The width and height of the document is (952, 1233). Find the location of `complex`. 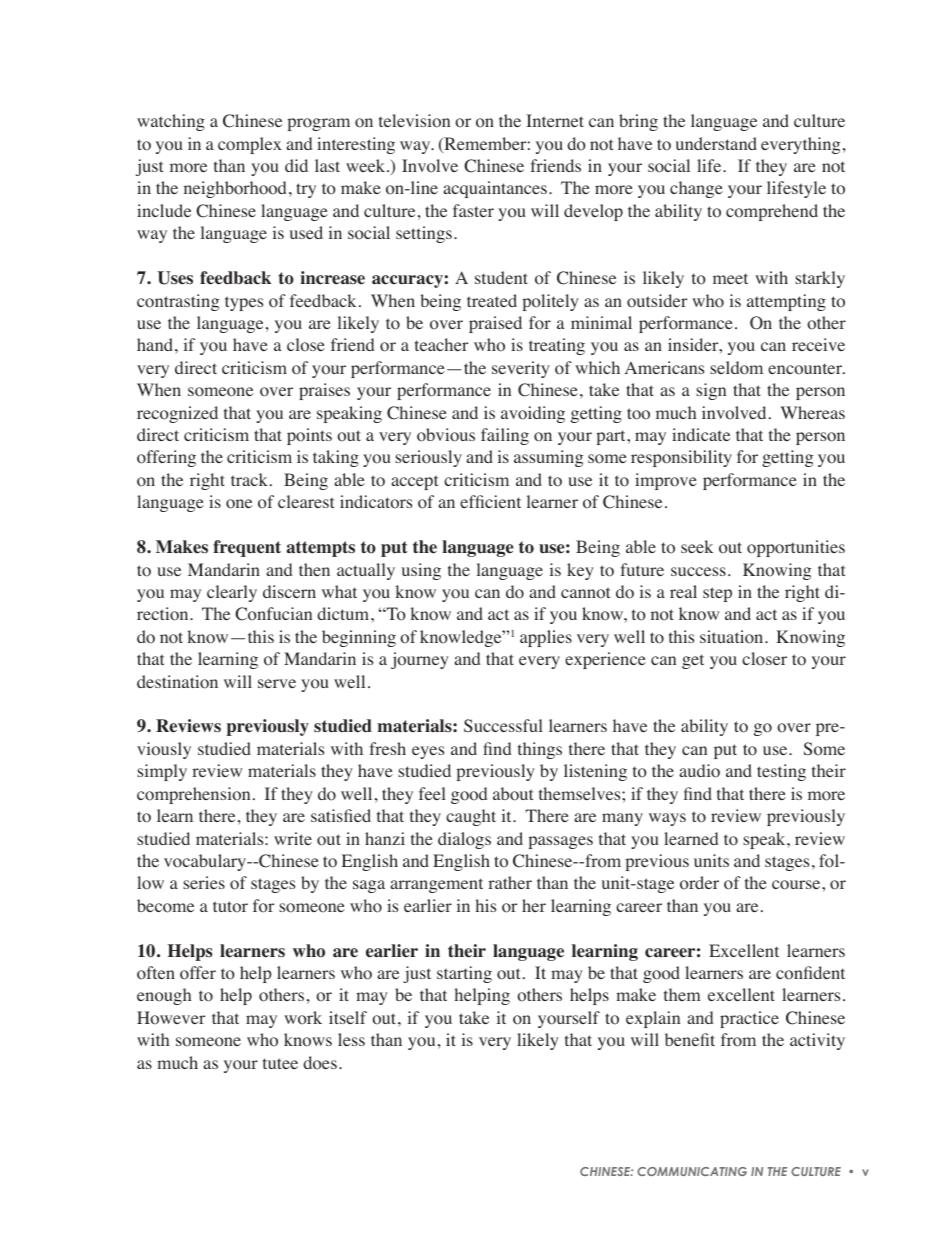

complex is located at coordinates (250, 145).
